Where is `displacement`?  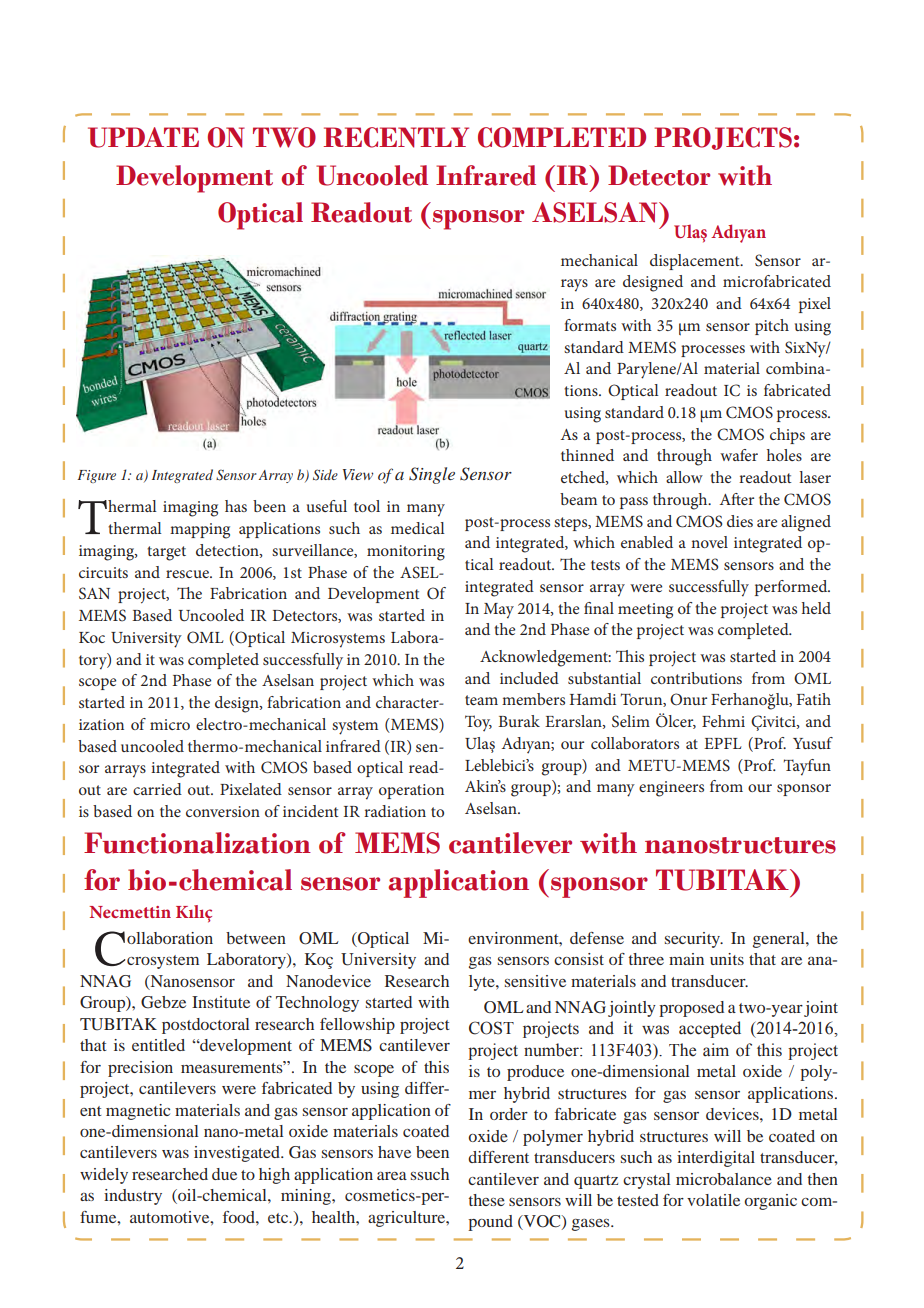
displacement is located at coordinates (696, 262).
